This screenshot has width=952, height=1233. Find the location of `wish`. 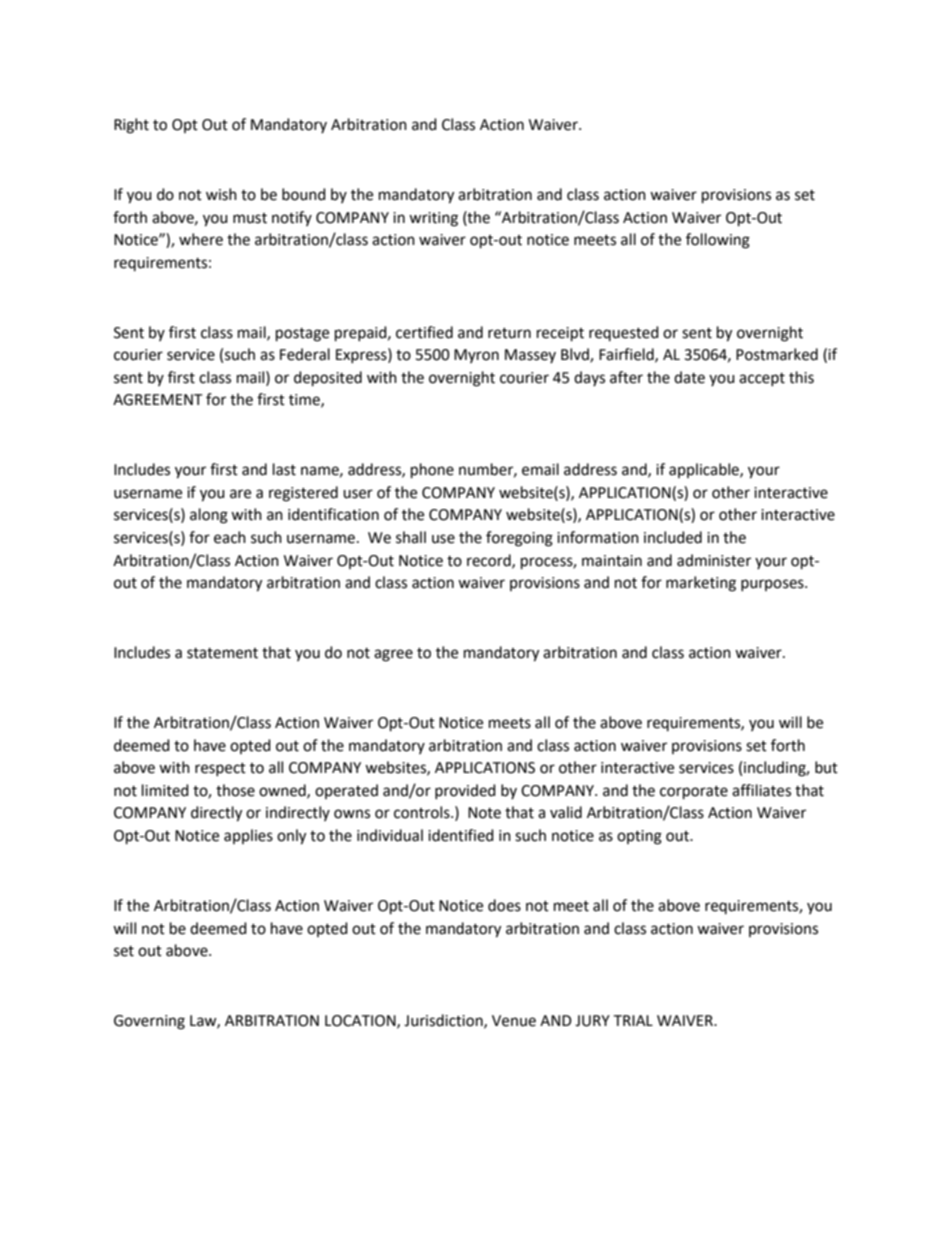

wish is located at coordinates (221, 194).
